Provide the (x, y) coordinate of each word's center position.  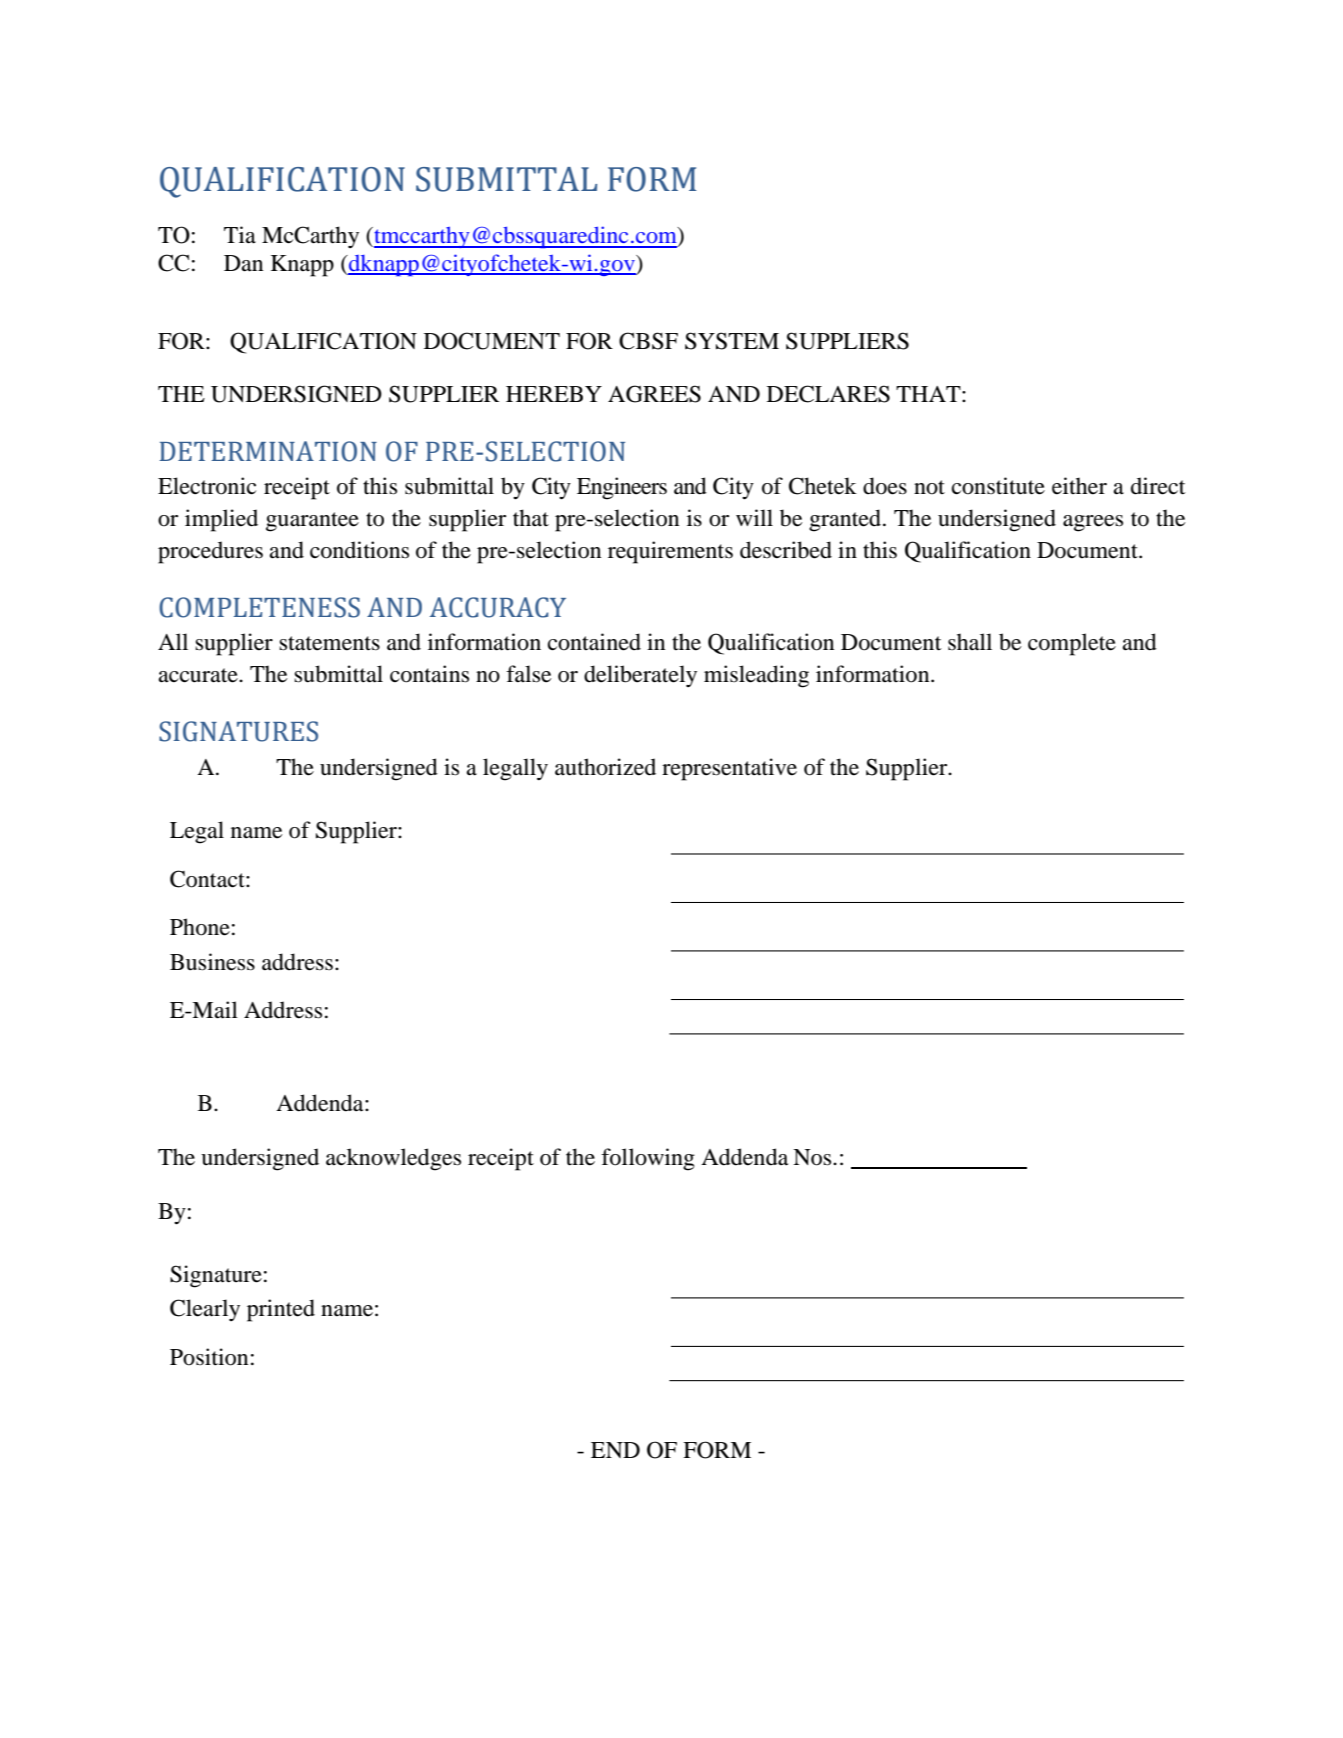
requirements (670, 552)
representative (729, 769)
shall (970, 642)
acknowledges (393, 1159)
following (648, 1159)
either (1079, 486)
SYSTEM (732, 341)
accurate (199, 675)
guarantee (312, 522)
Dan (243, 263)
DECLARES (828, 394)
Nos (813, 1157)
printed (281, 1310)
